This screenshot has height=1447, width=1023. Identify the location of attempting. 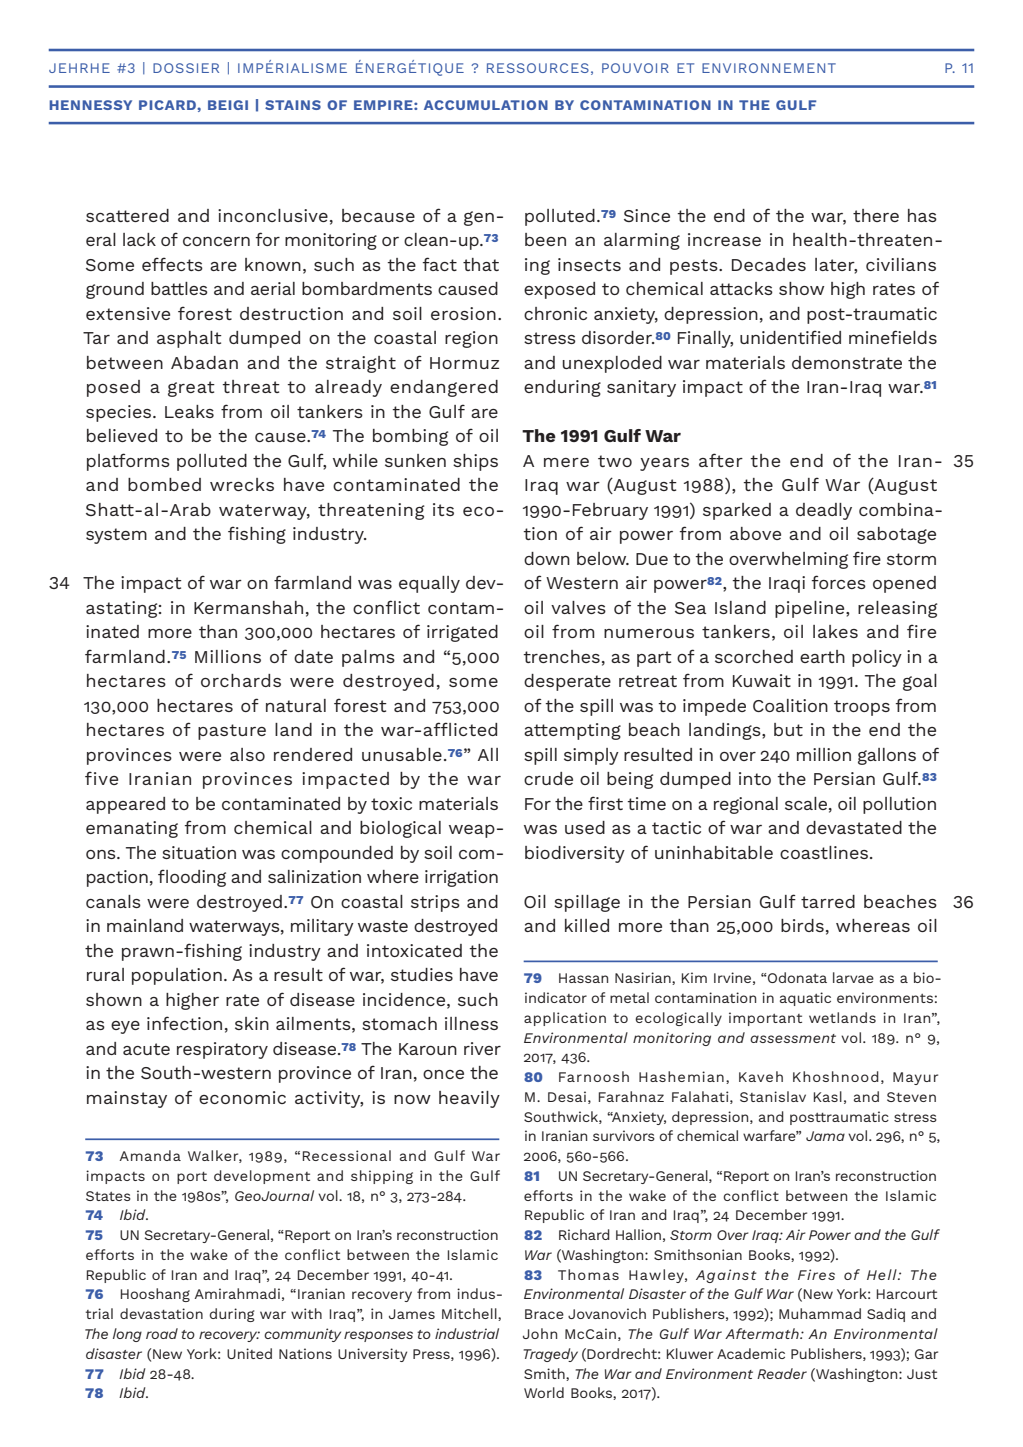
(572, 731).
